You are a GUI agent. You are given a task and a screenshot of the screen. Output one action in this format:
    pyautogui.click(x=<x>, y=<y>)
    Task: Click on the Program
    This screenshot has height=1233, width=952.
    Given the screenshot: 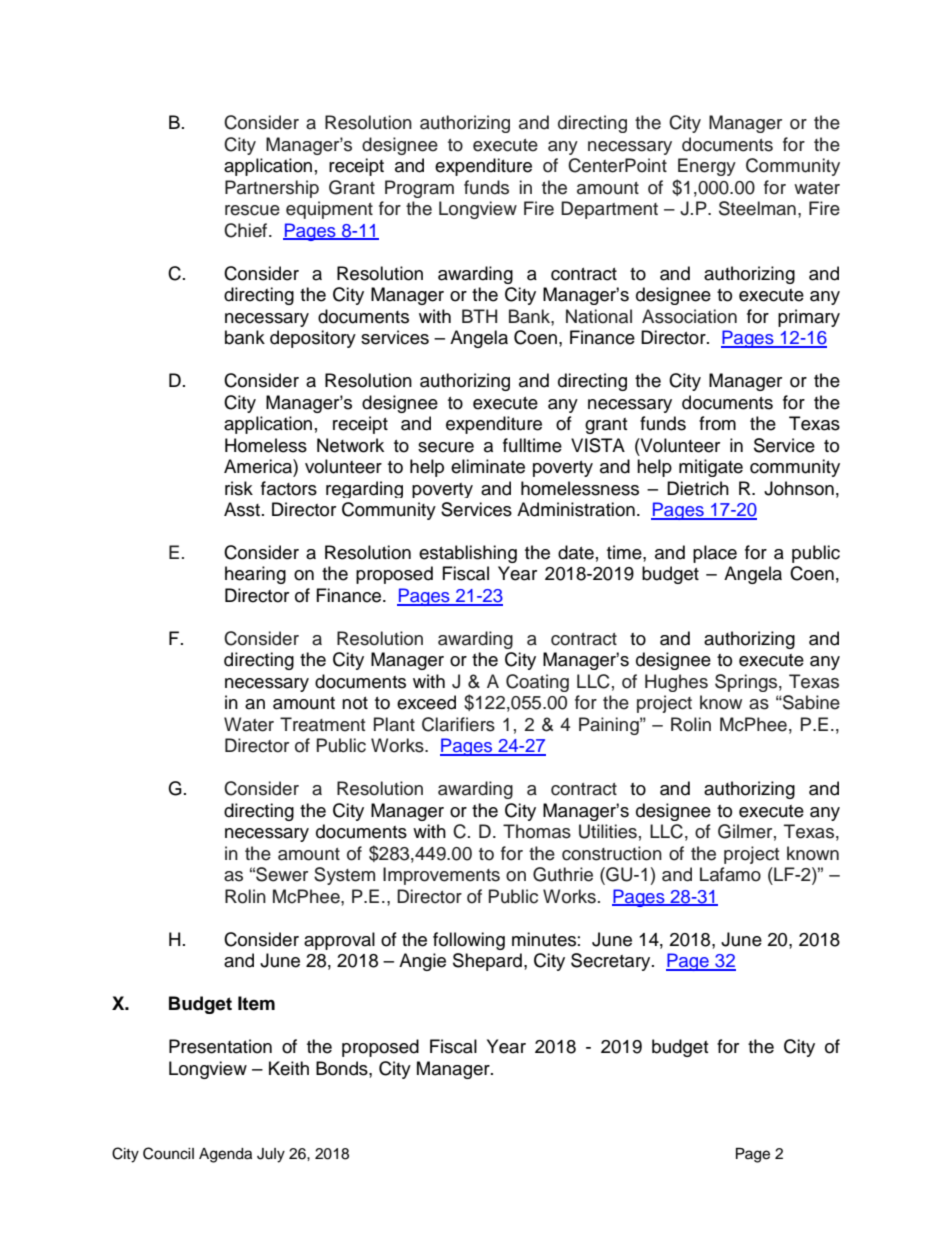 What is the action you would take?
    pyautogui.click(x=419, y=189)
